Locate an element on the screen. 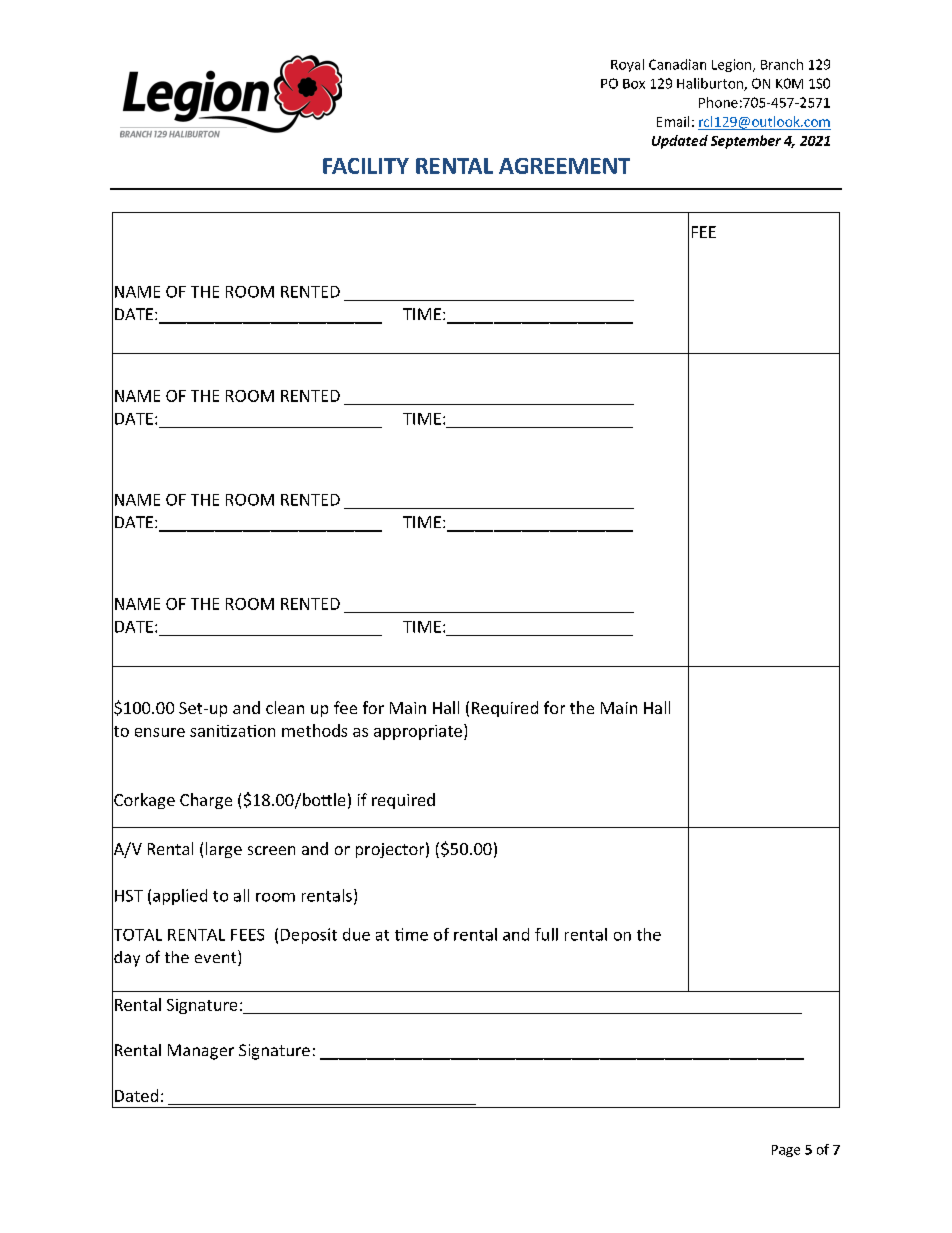 This screenshot has height=1233, width=952. full is located at coordinates (546, 934).
